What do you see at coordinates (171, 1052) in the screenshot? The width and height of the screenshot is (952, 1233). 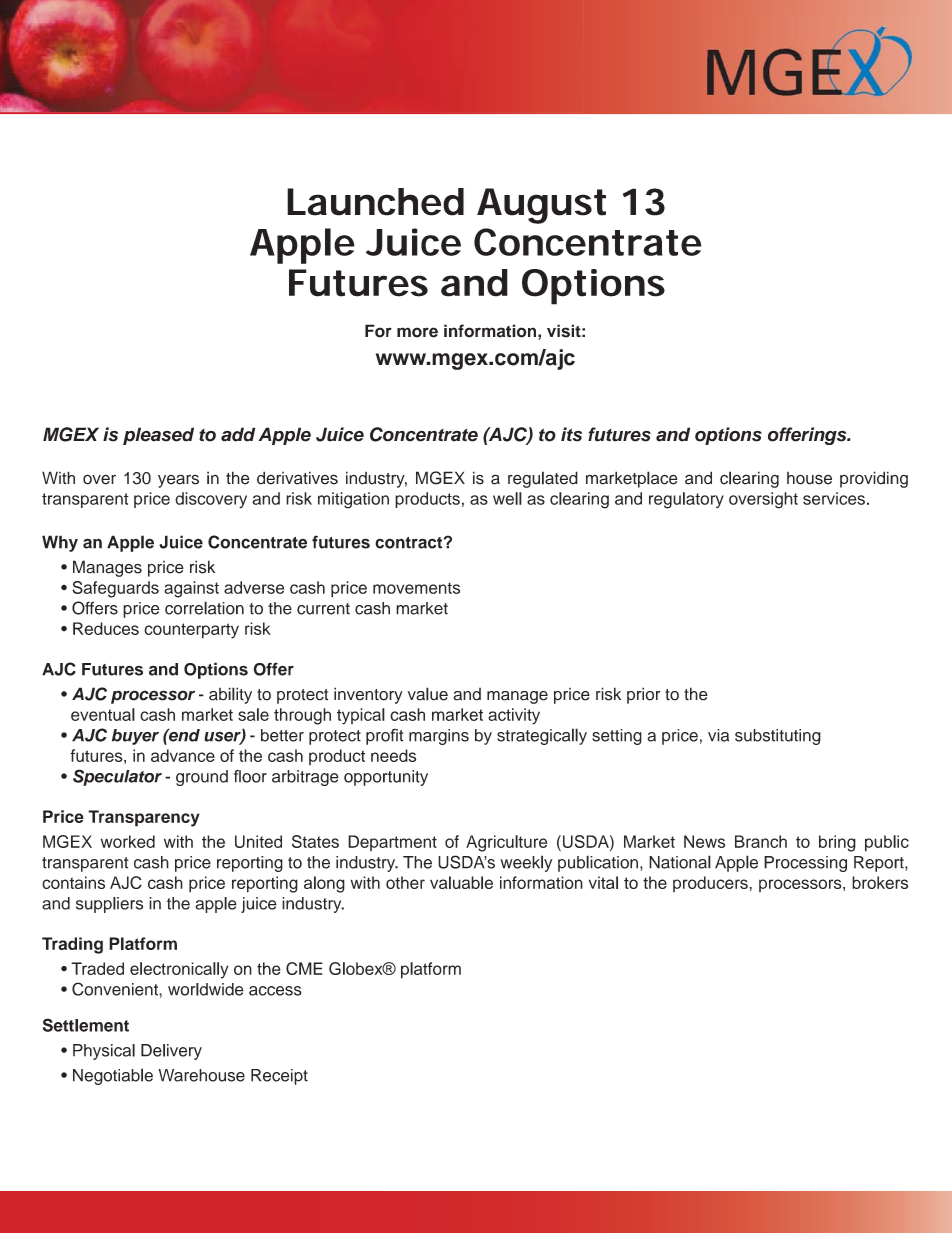 I see `Delivery` at bounding box center [171, 1052].
